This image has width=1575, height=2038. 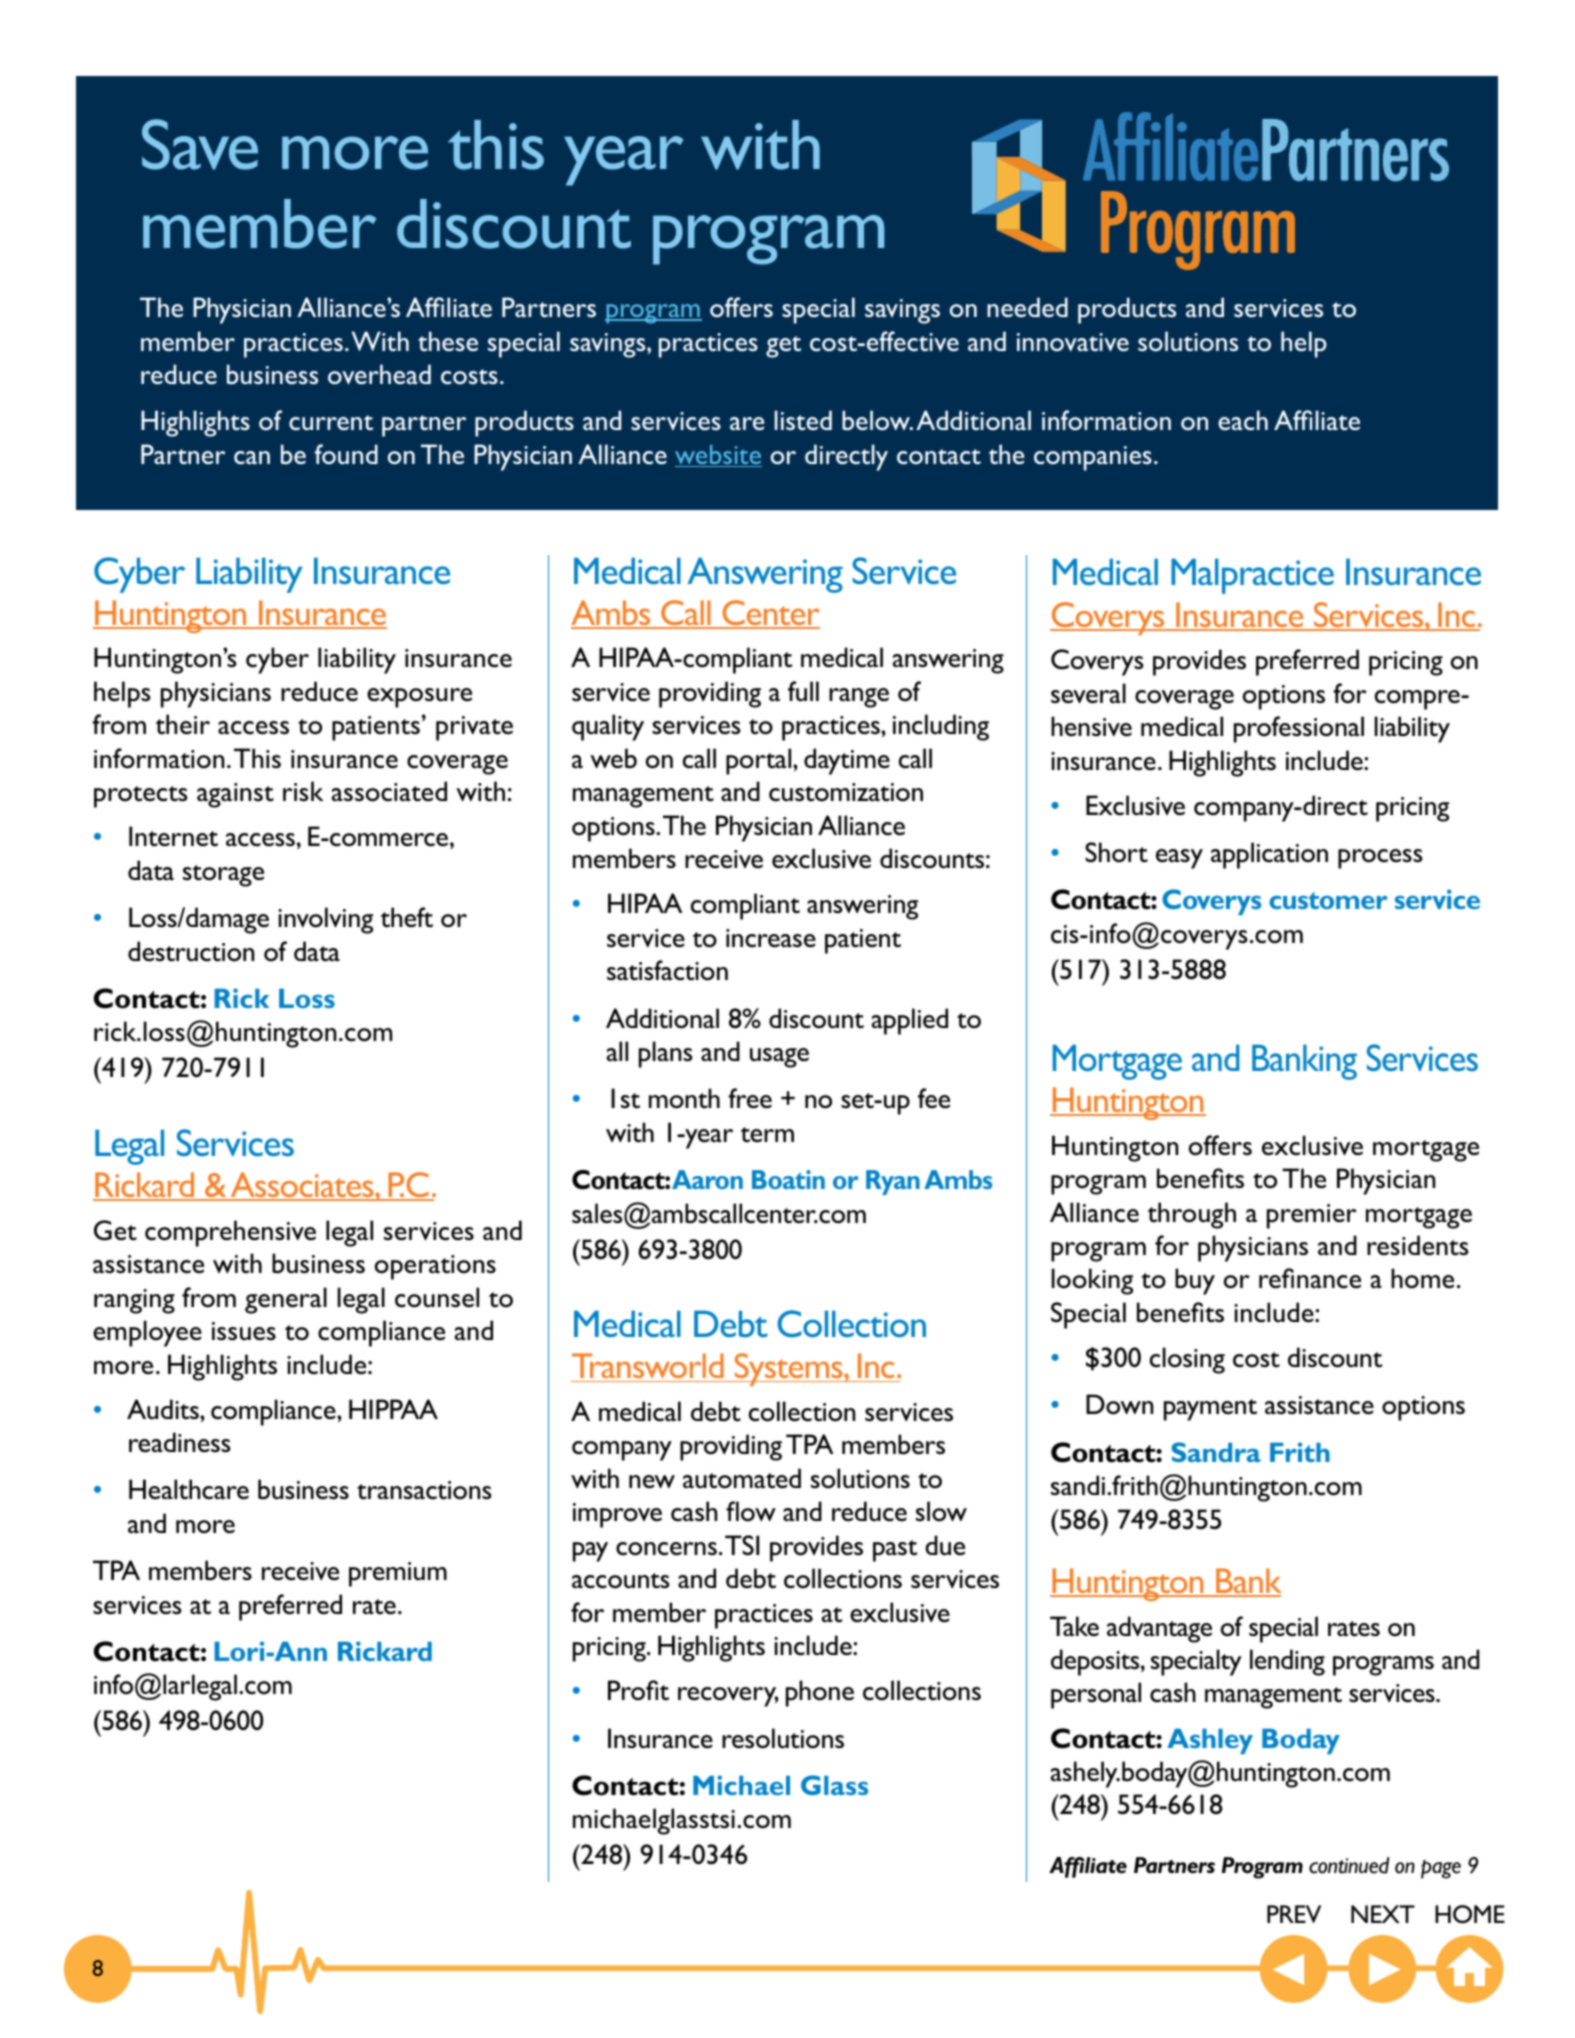 I want to click on readiness, so click(x=180, y=1442).
